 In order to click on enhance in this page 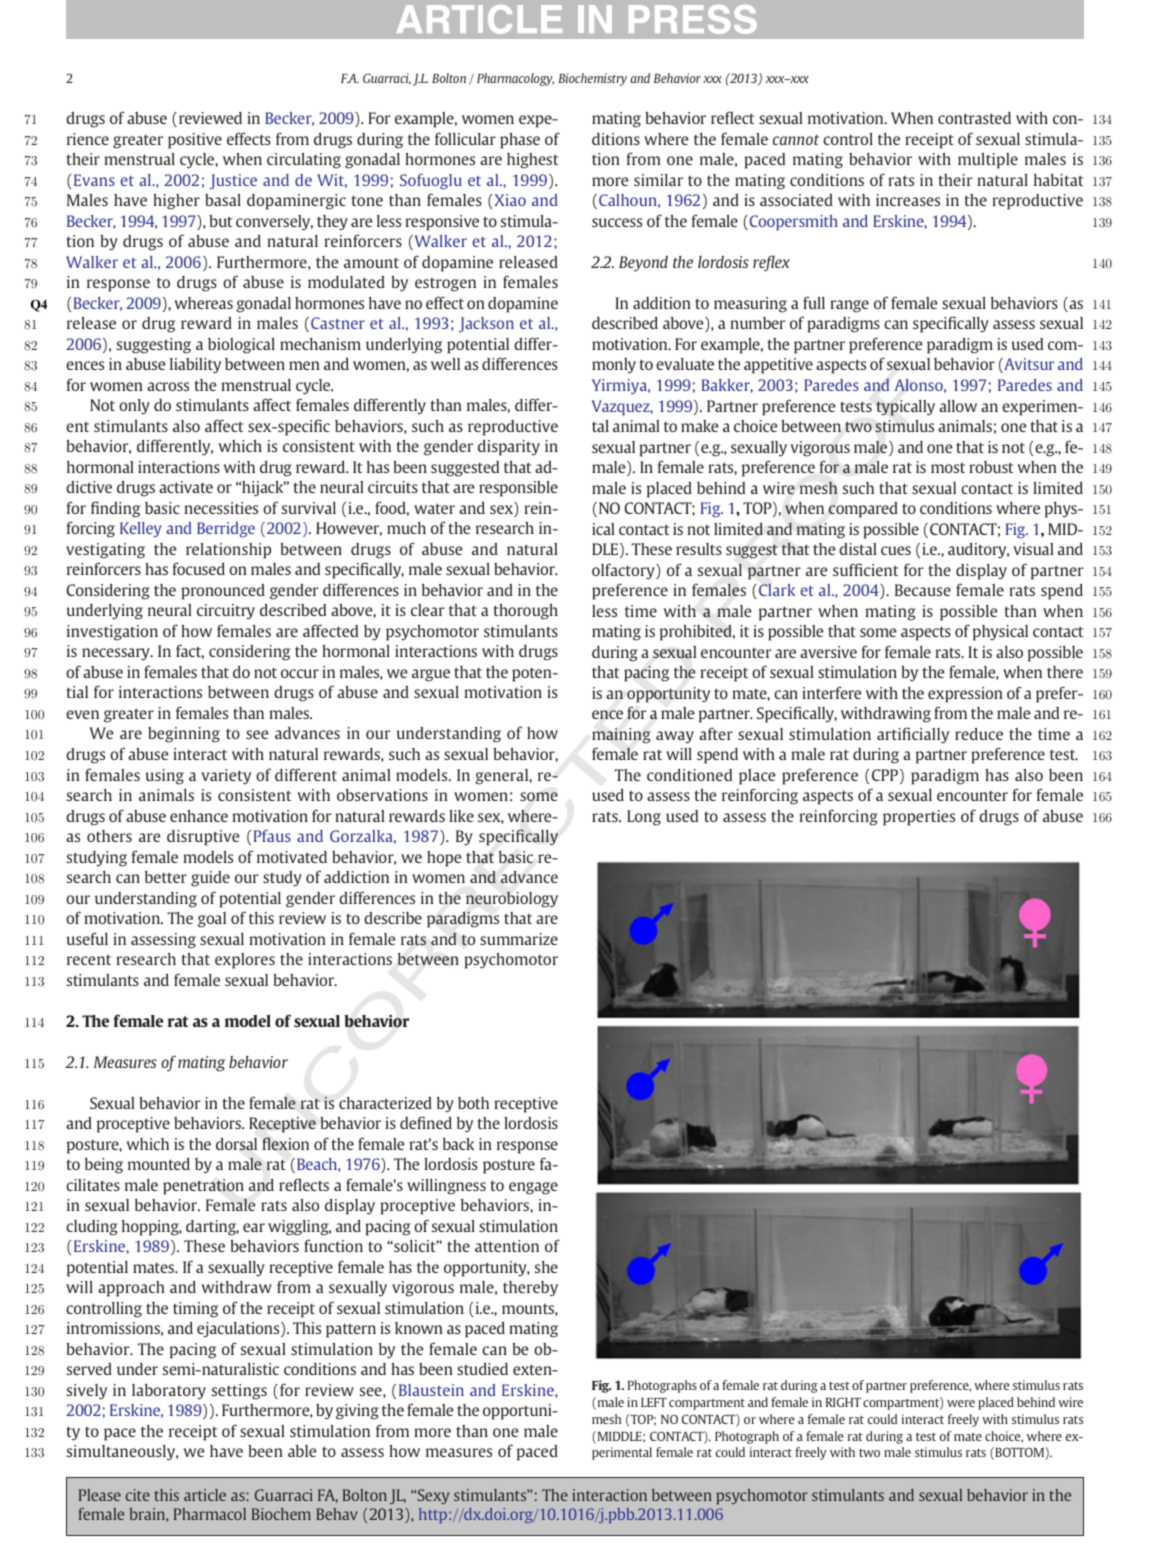, I will do `click(199, 816)`.
